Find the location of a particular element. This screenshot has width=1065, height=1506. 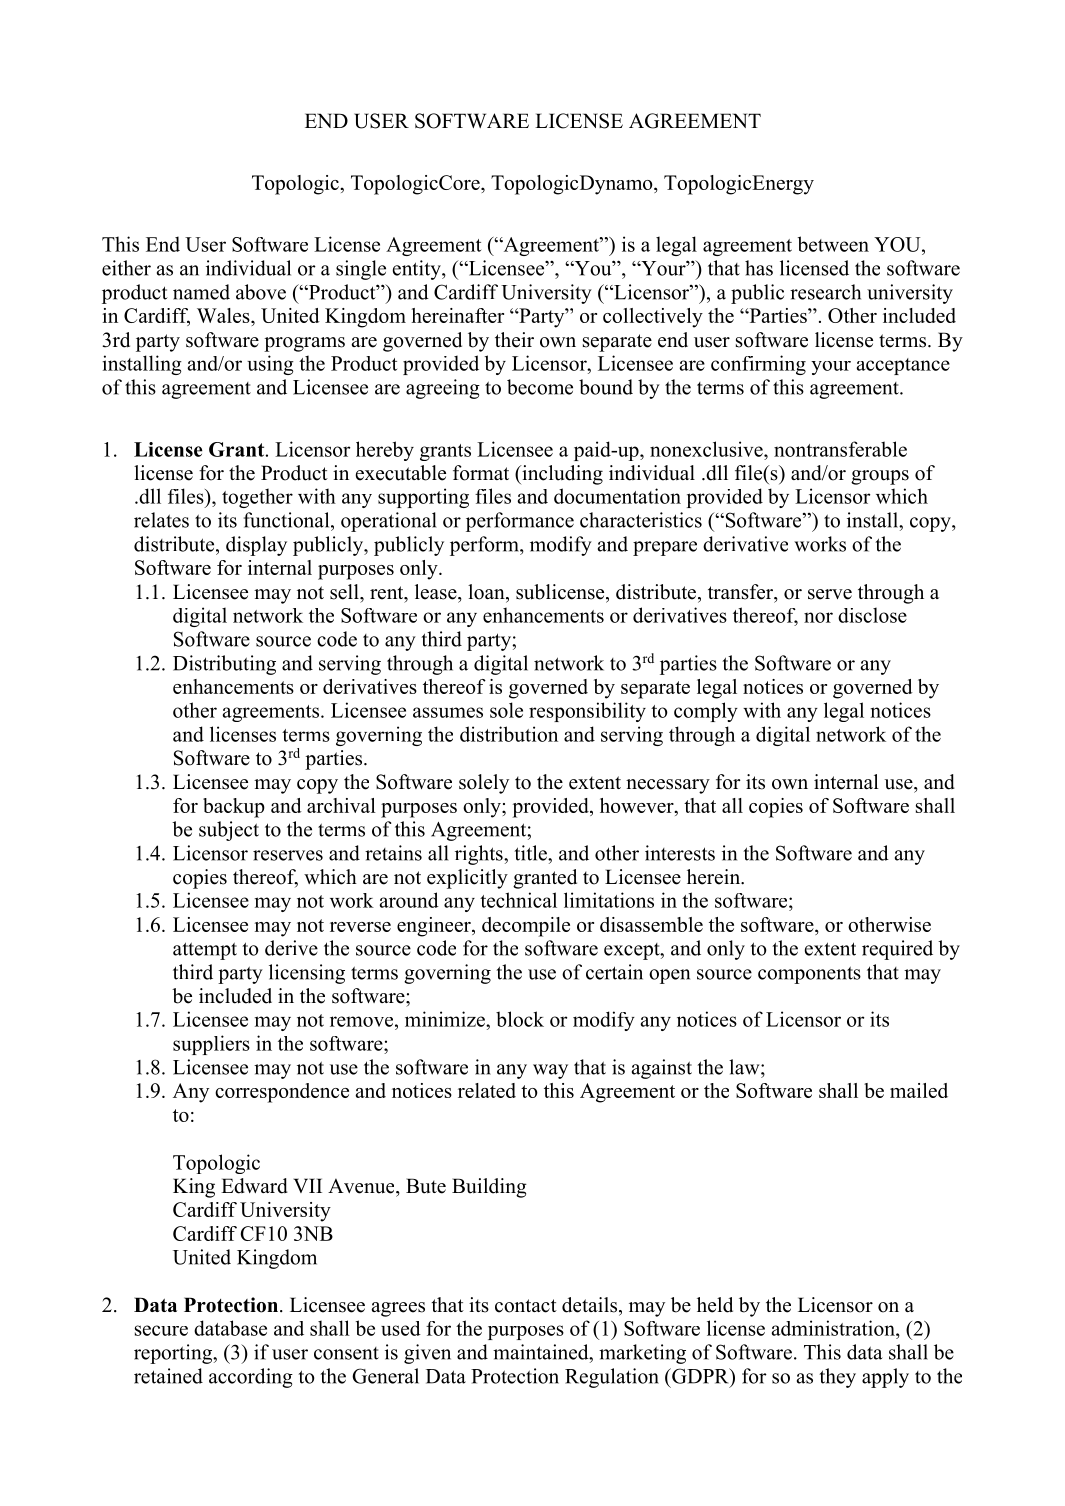

title is located at coordinates (531, 853).
